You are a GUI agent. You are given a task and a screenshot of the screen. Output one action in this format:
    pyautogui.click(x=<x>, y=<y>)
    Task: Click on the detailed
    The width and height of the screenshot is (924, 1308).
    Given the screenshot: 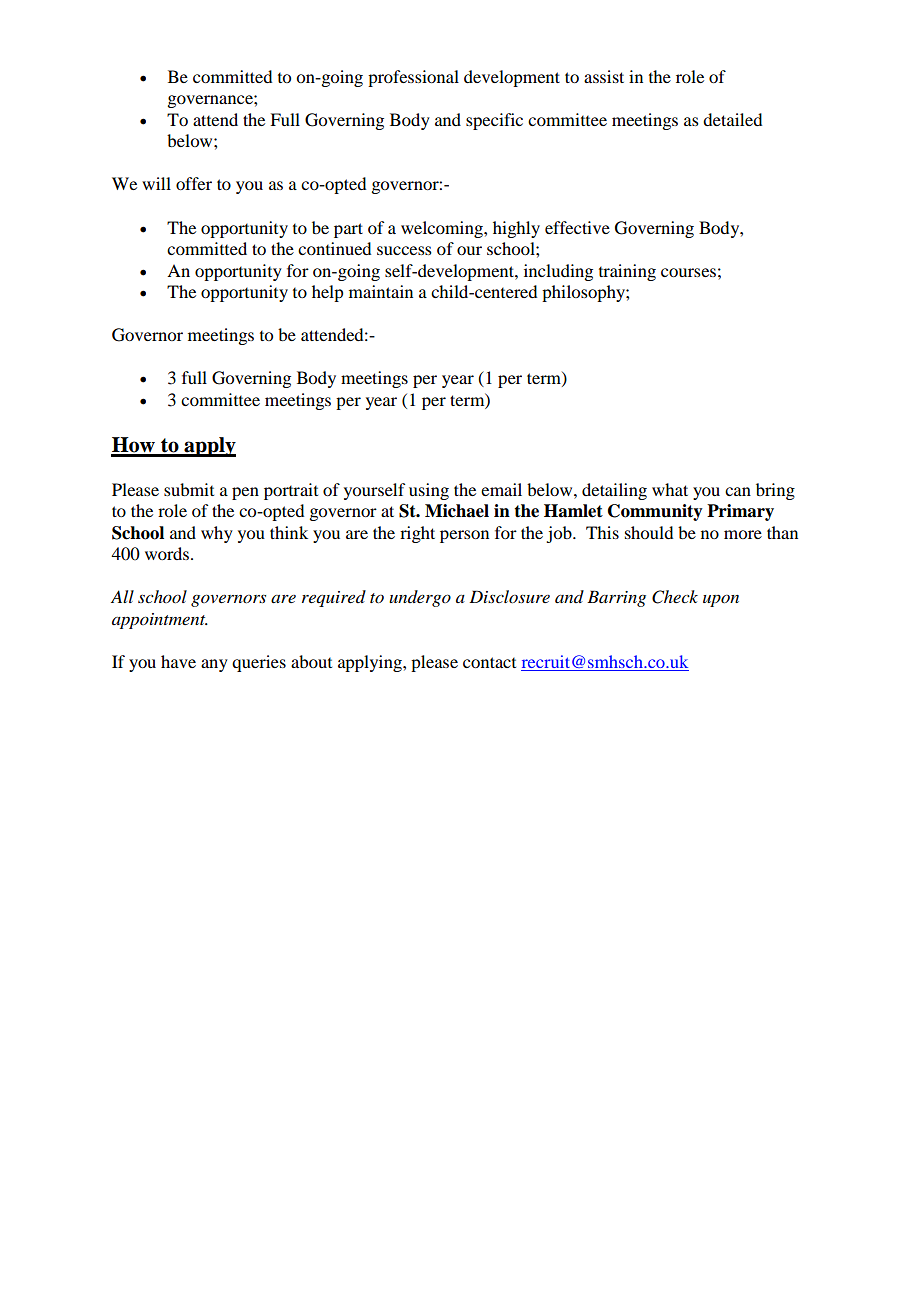 What is the action you would take?
    pyautogui.click(x=732, y=119)
